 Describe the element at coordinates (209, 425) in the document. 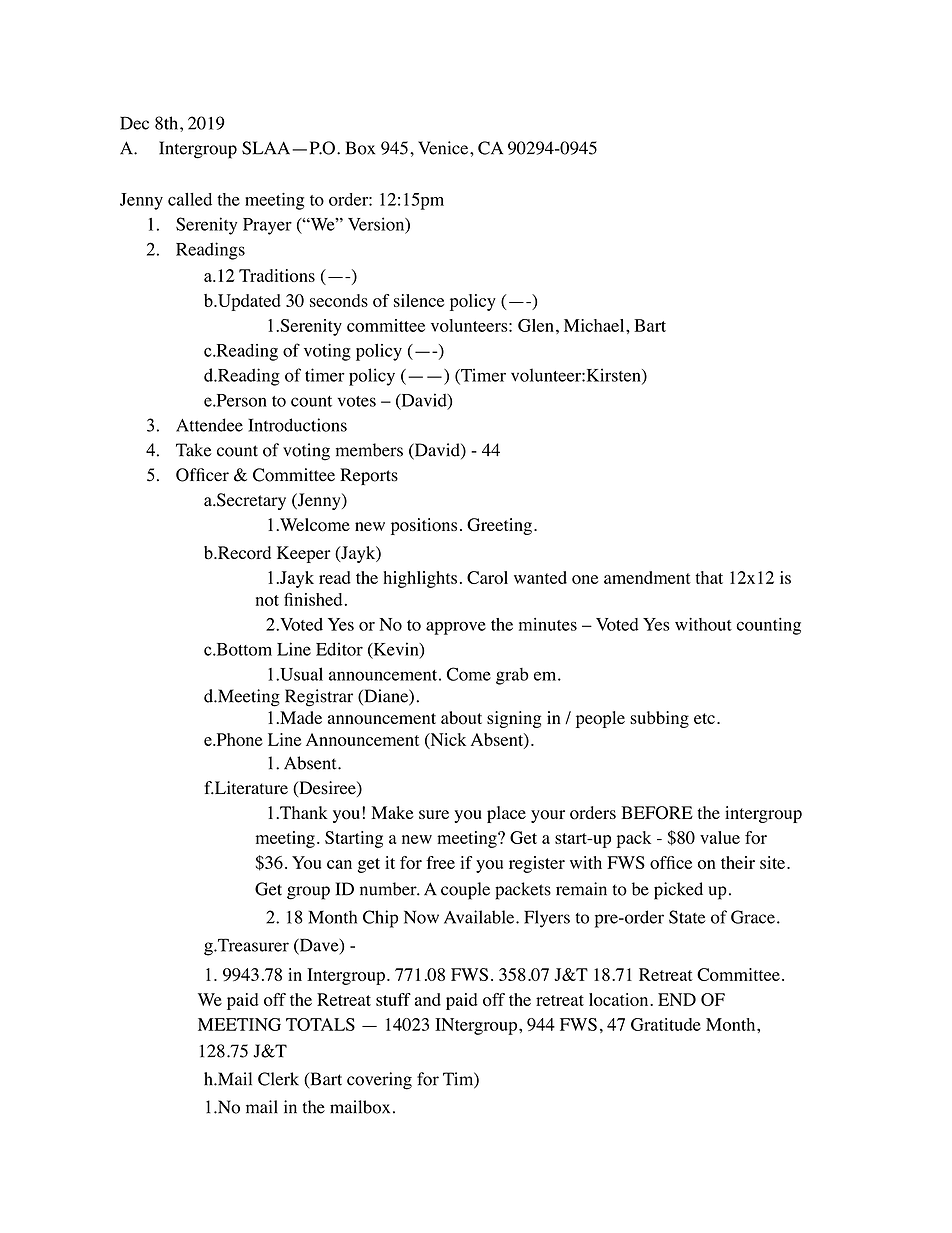

I see `Attendee` at that location.
